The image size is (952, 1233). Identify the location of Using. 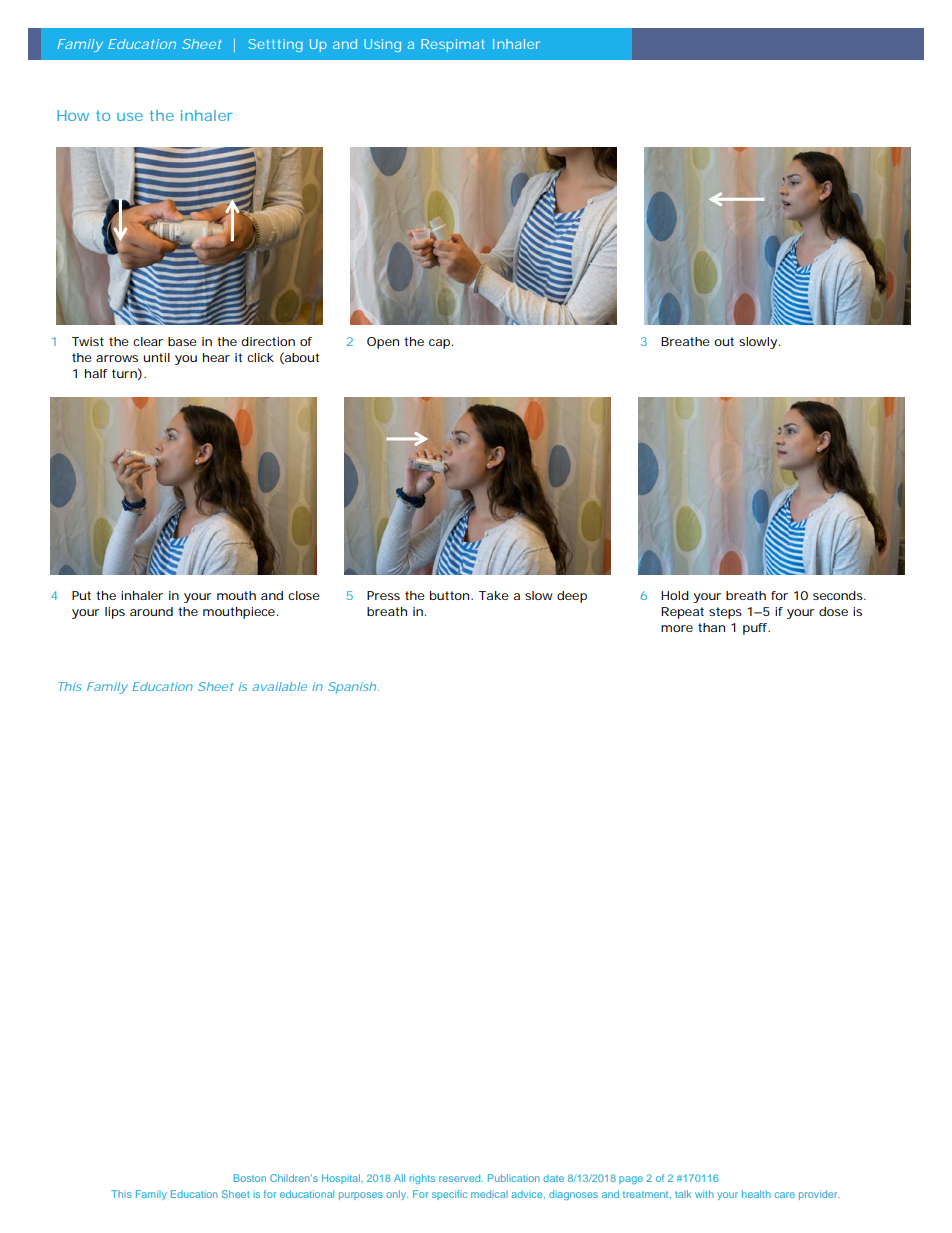
(382, 45).
